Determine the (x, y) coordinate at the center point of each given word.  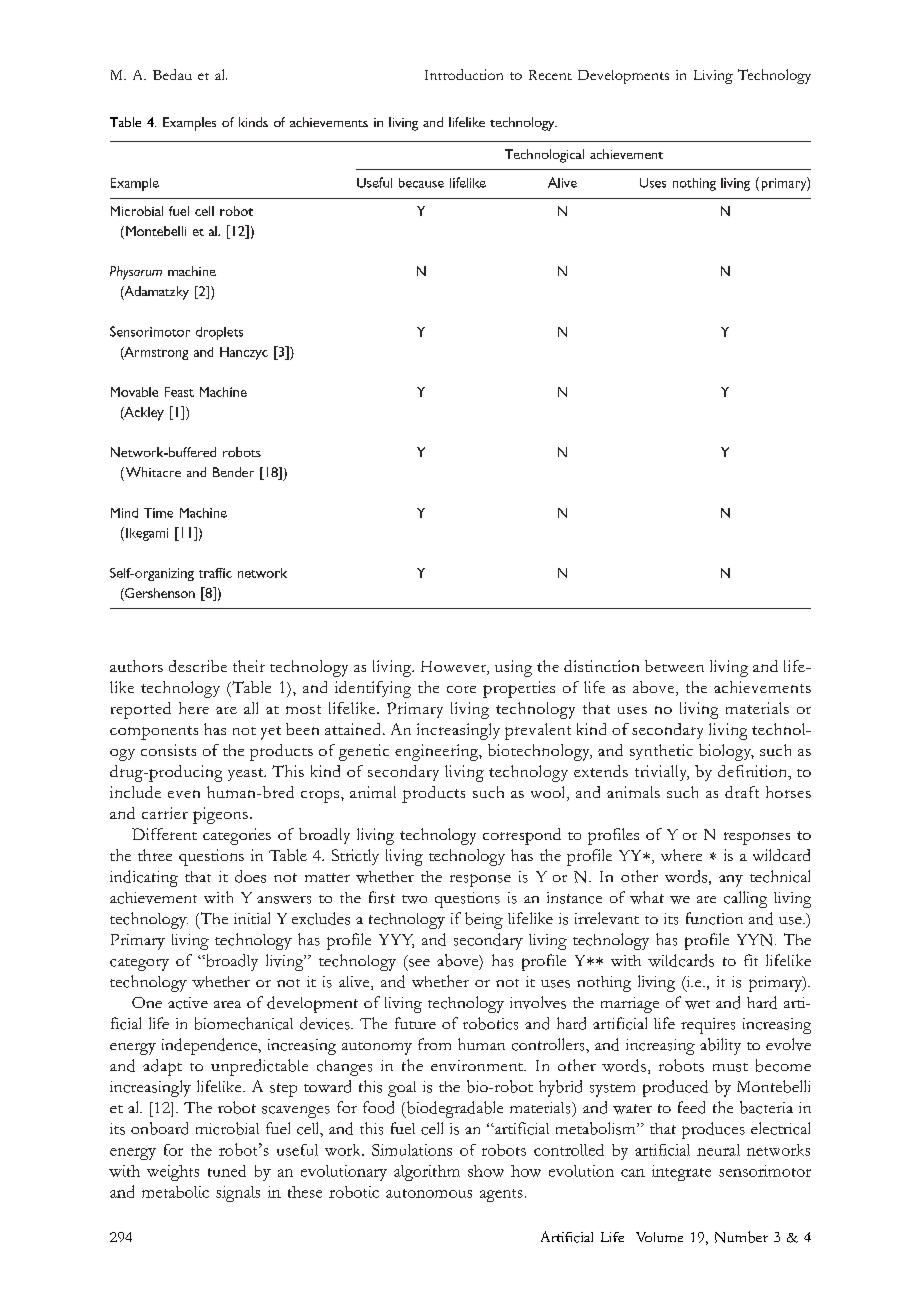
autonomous (429, 1193)
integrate (681, 1173)
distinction (601, 666)
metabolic (175, 1192)
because (421, 183)
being (484, 920)
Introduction (464, 74)
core (461, 689)
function (714, 918)
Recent (550, 75)
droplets (219, 333)
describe (198, 666)
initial (252, 918)
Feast (179, 392)
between (674, 666)
